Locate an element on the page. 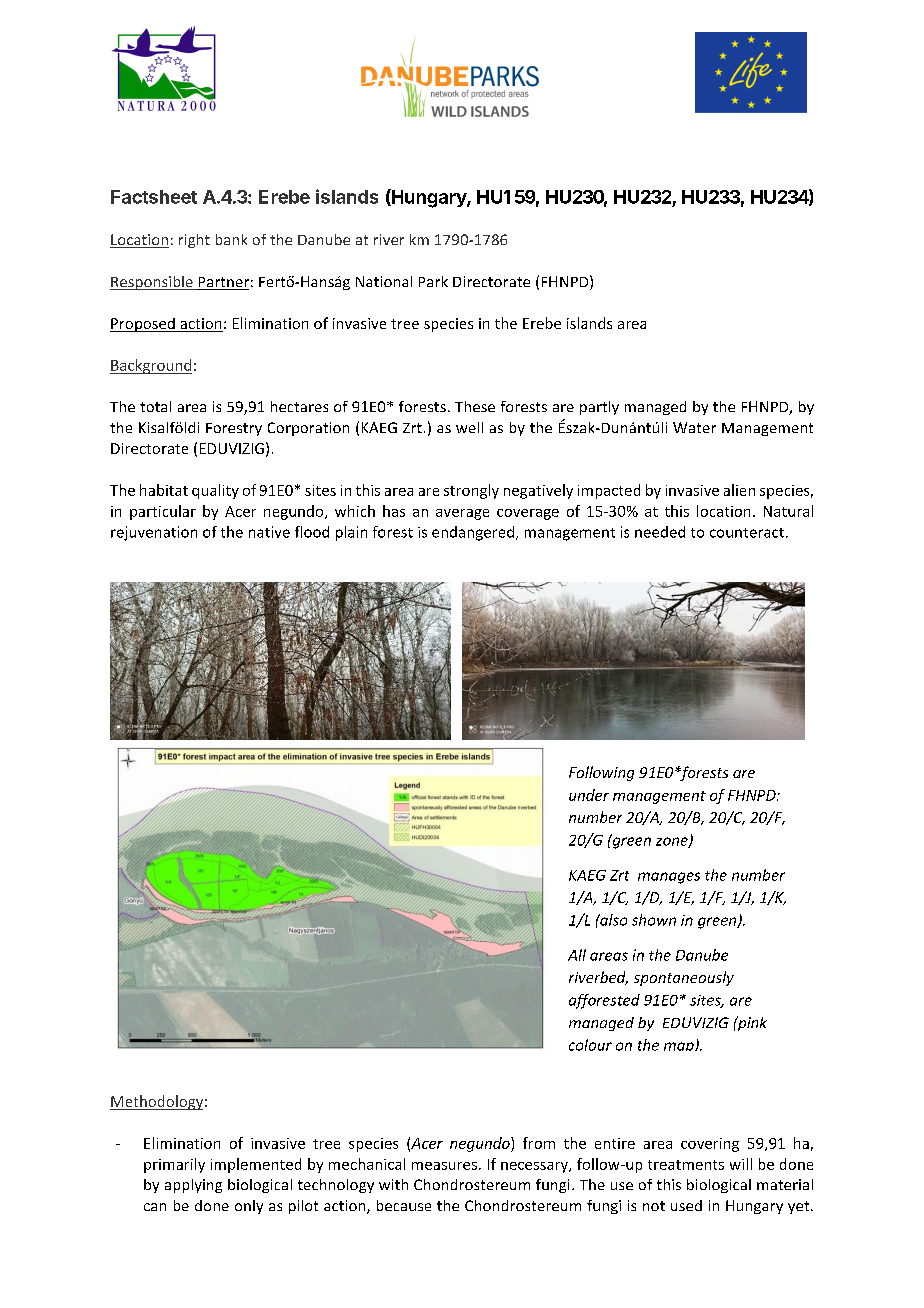 This page has height=1308, width=924. Water is located at coordinates (694, 427).
